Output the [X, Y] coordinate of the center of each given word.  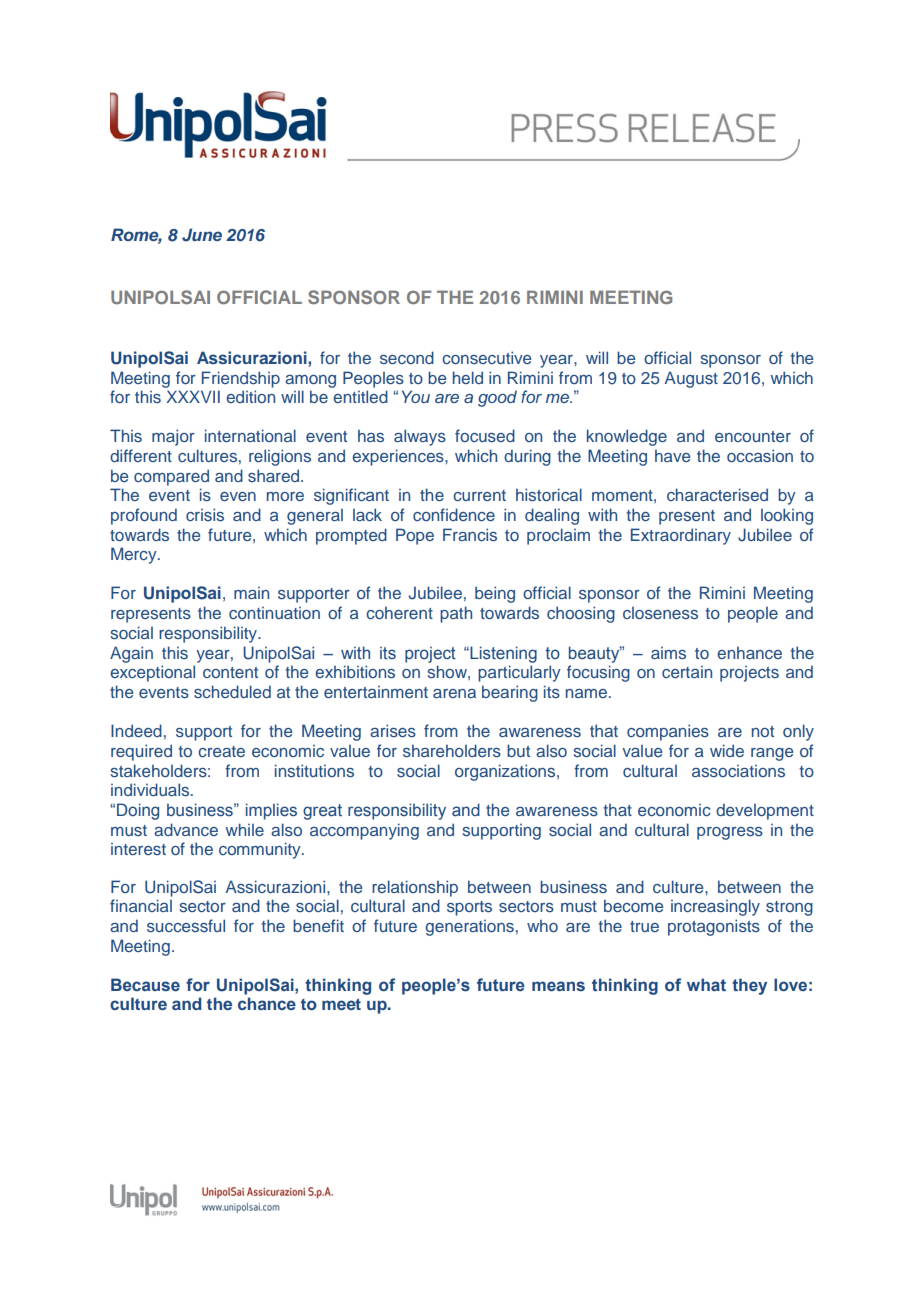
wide [727, 750]
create [221, 751]
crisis [205, 514]
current [479, 495]
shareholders [452, 750]
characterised [717, 494]
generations [469, 928]
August [691, 379]
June [202, 235]
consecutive [486, 357]
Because [145, 985]
